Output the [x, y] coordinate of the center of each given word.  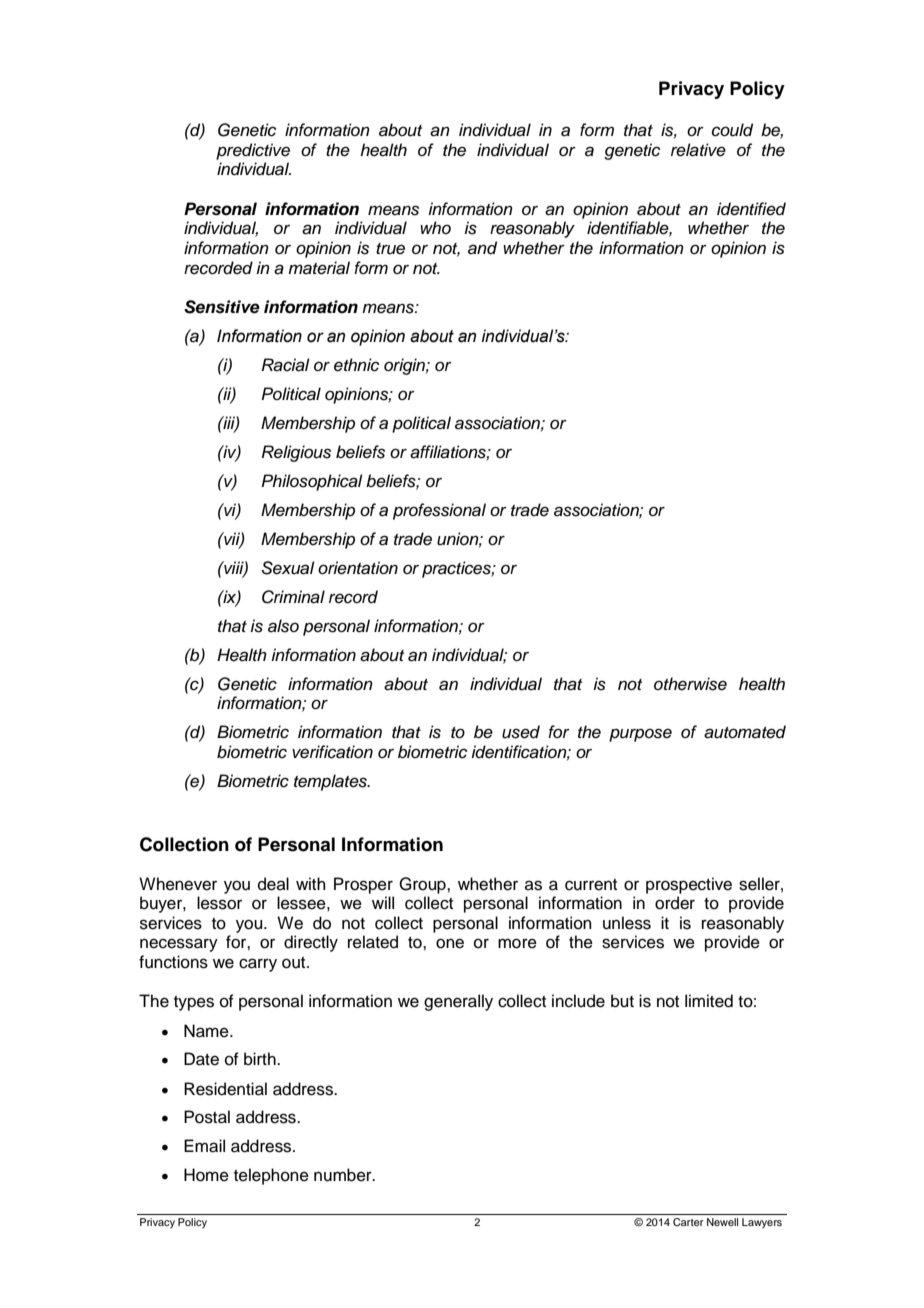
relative [698, 150]
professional [439, 511]
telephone [271, 1176]
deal [273, 884]
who [435, 227]
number [344, 1175]
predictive [253, 151]
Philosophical [312, 482]
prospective [689, 885]
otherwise [690, 684]
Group [423, 885]
